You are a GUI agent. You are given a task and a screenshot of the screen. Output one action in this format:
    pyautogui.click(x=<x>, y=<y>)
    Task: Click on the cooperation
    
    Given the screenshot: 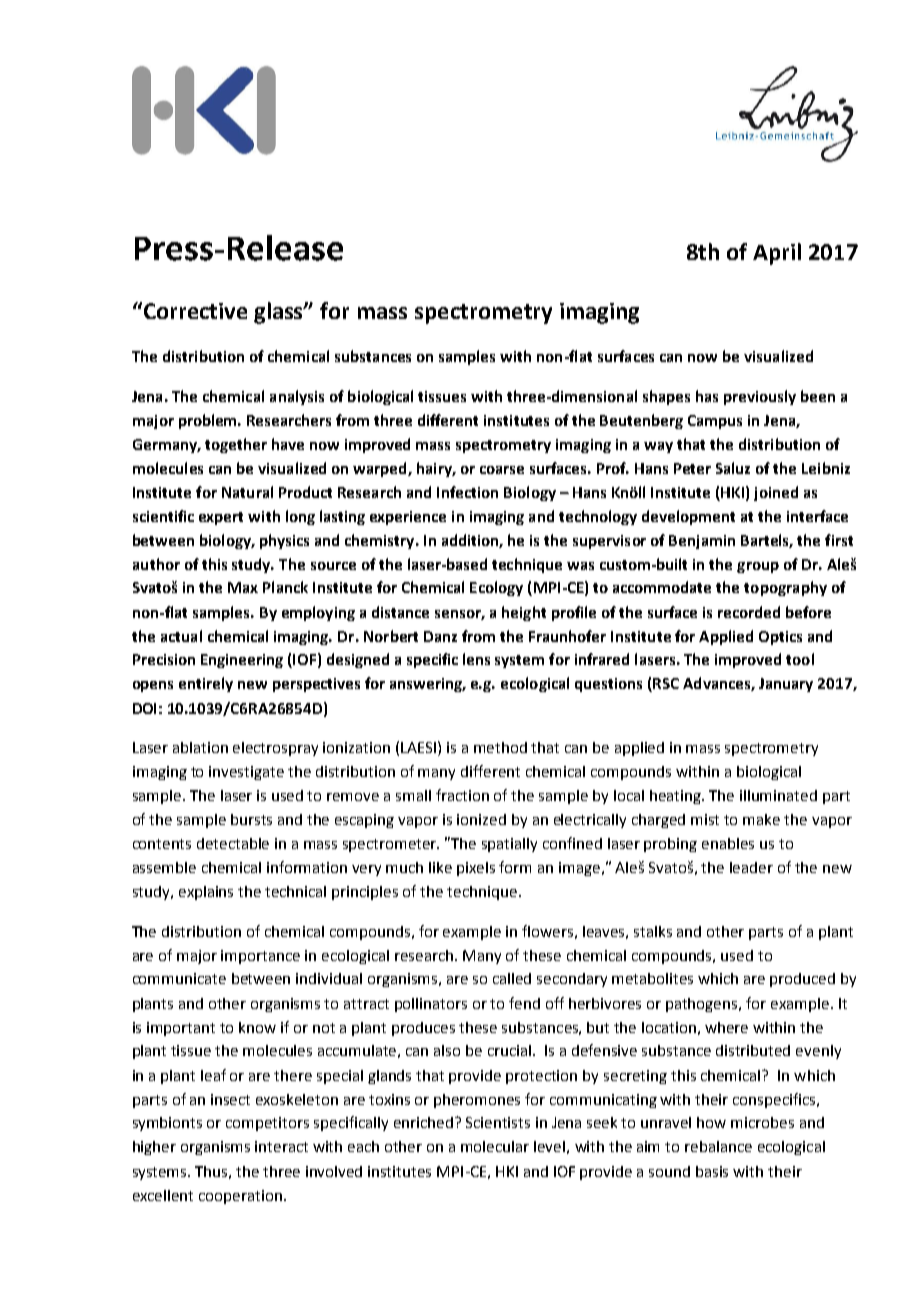 What is the action you would take?
    pyautogui.click(x=240, y=1197)
